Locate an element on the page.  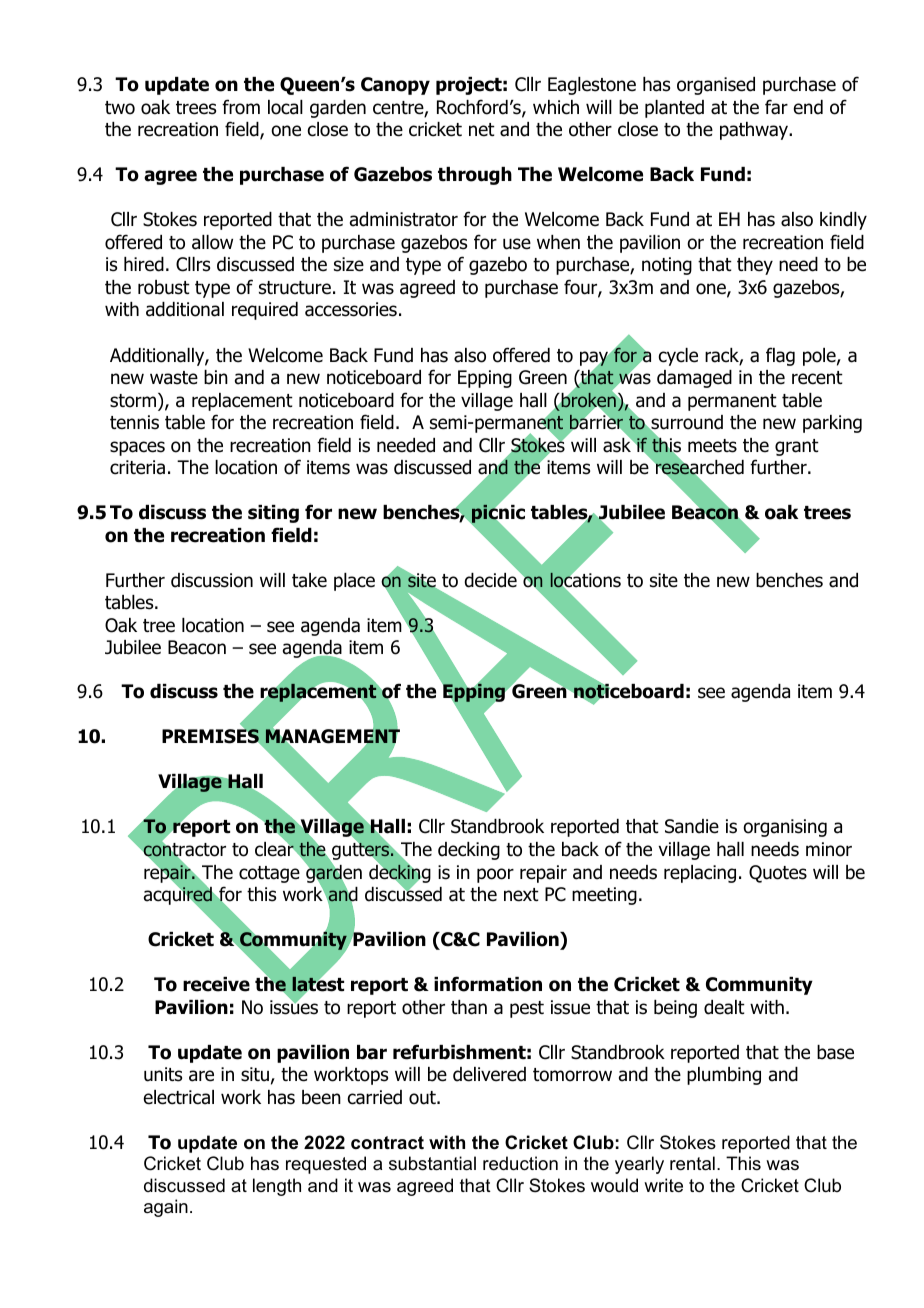
accessories is located at coordinates (351, 309).
